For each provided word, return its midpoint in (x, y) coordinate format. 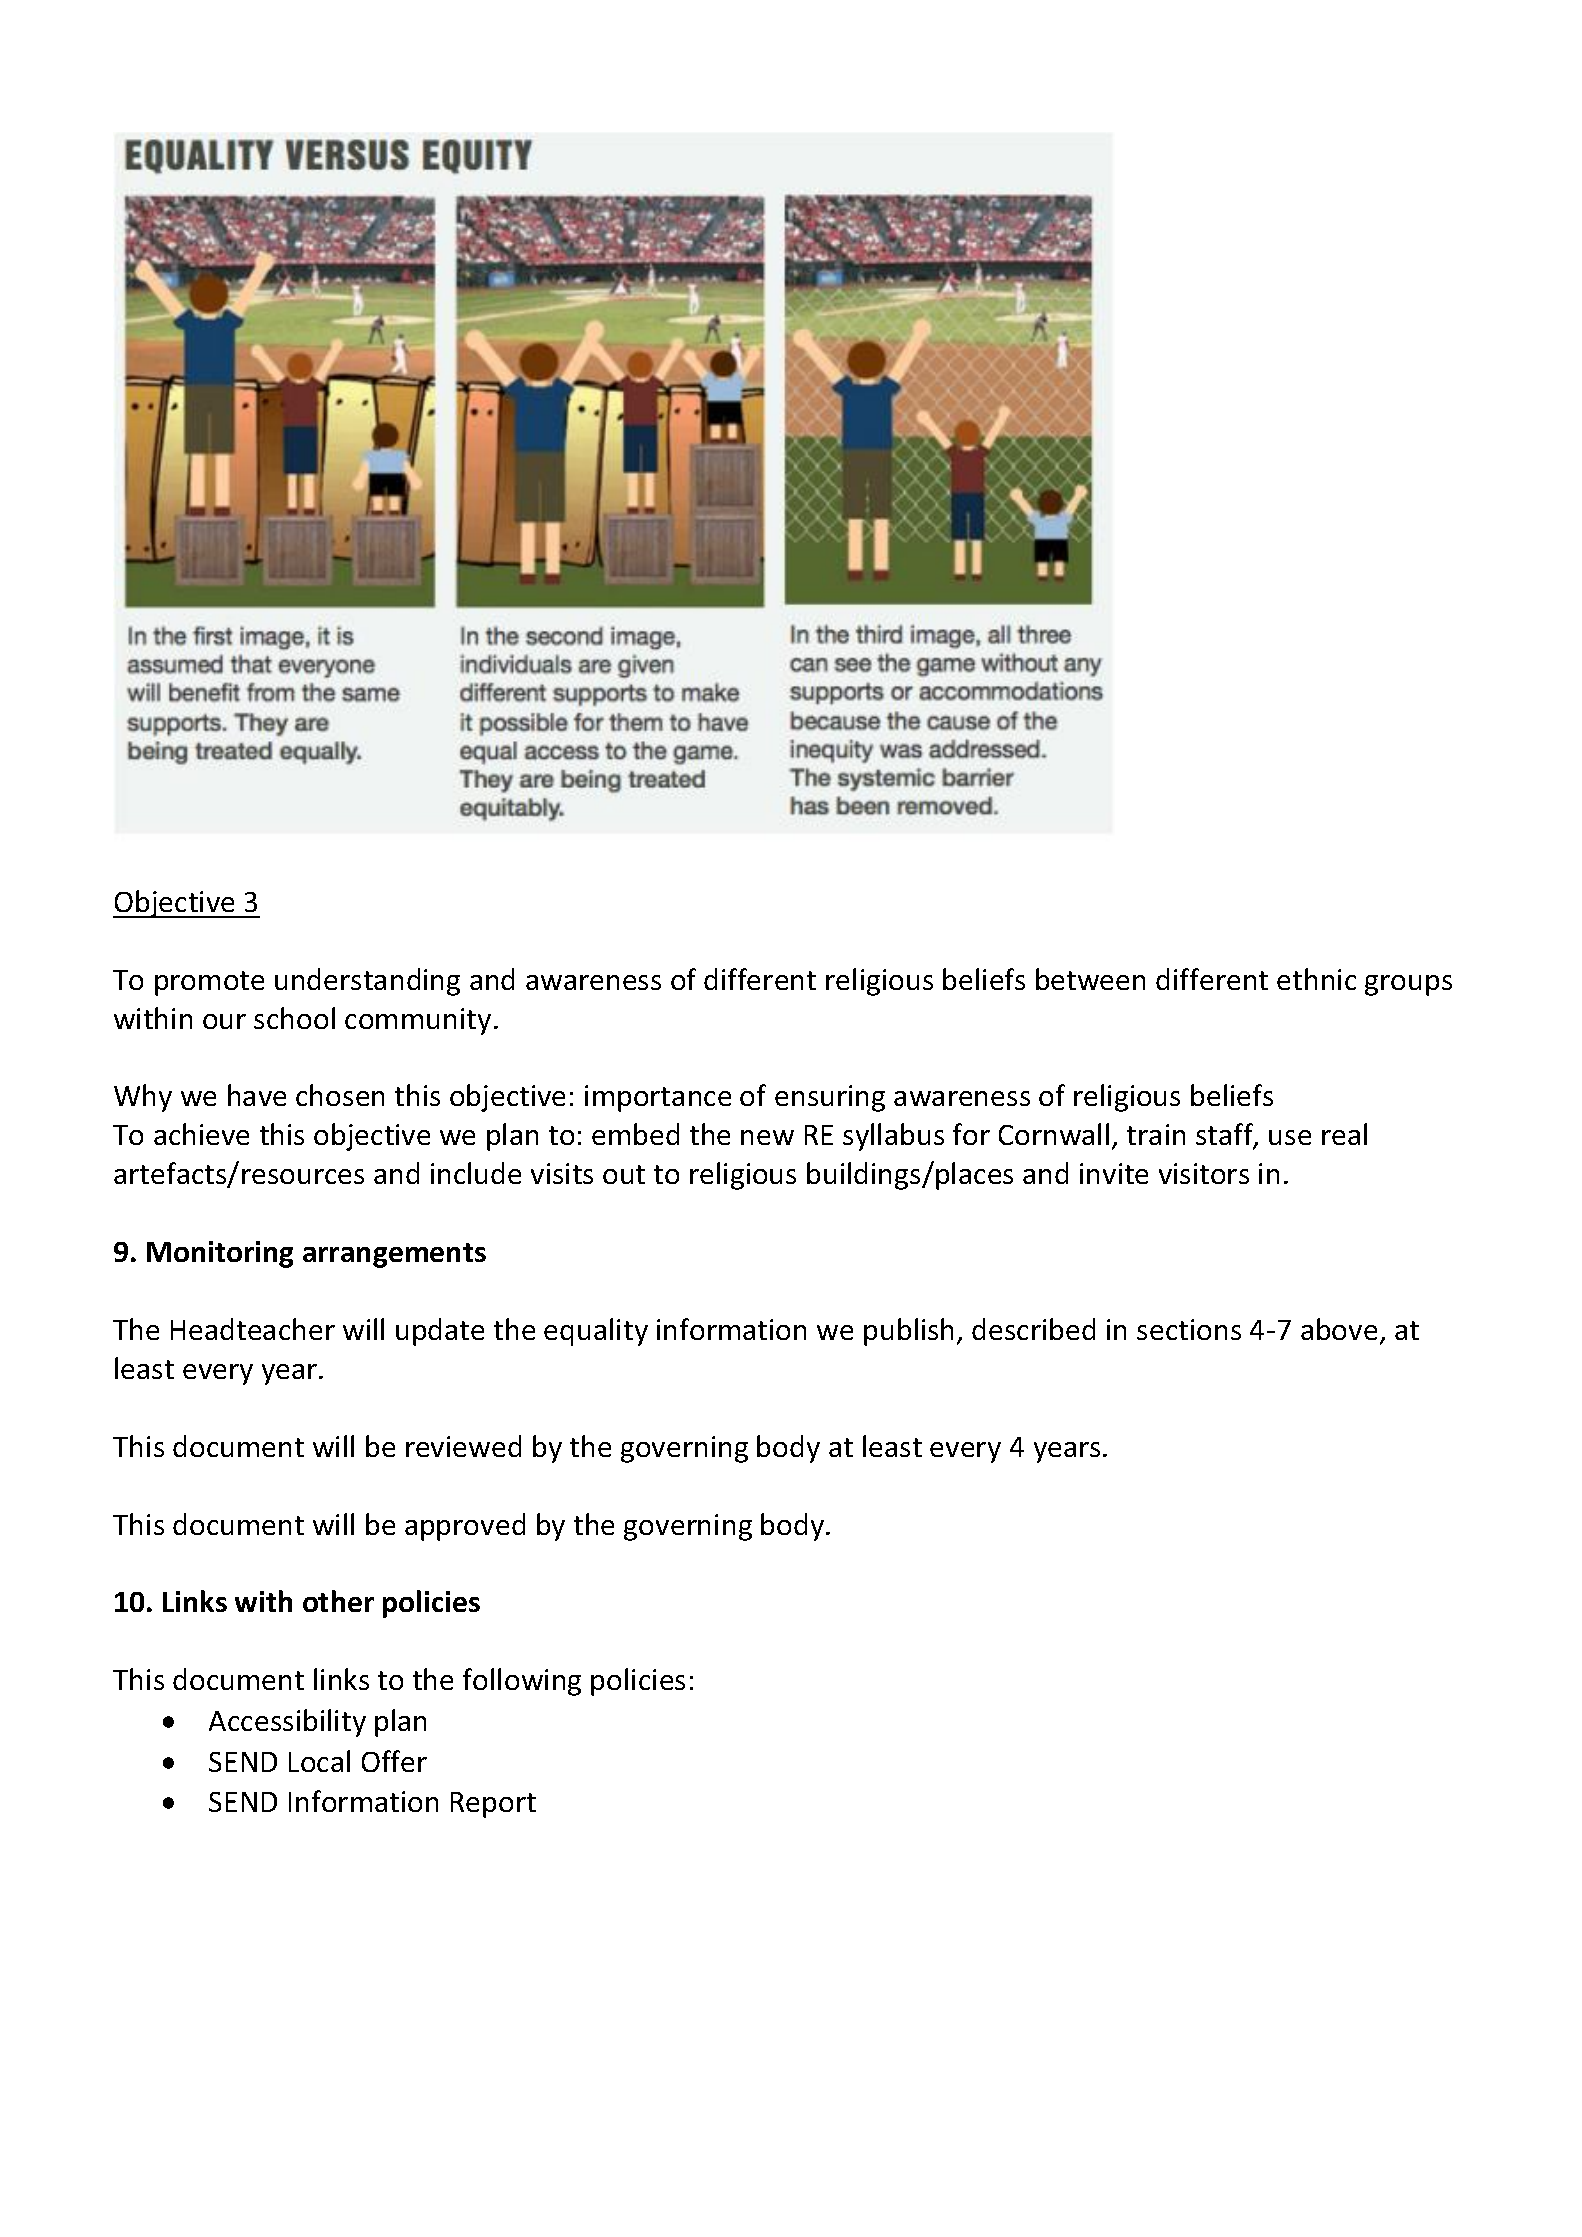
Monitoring (220, 1254)
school (294, 1018)
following (522, 1682)
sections (1189, 1329)
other (338, 1601)
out (624, 1174)
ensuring (830, 1098)
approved (465, 1527)
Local (319, 1761)
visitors (1204, 1173)
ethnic (1316, 979)
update (440, 1332)
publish (908, 1332)
